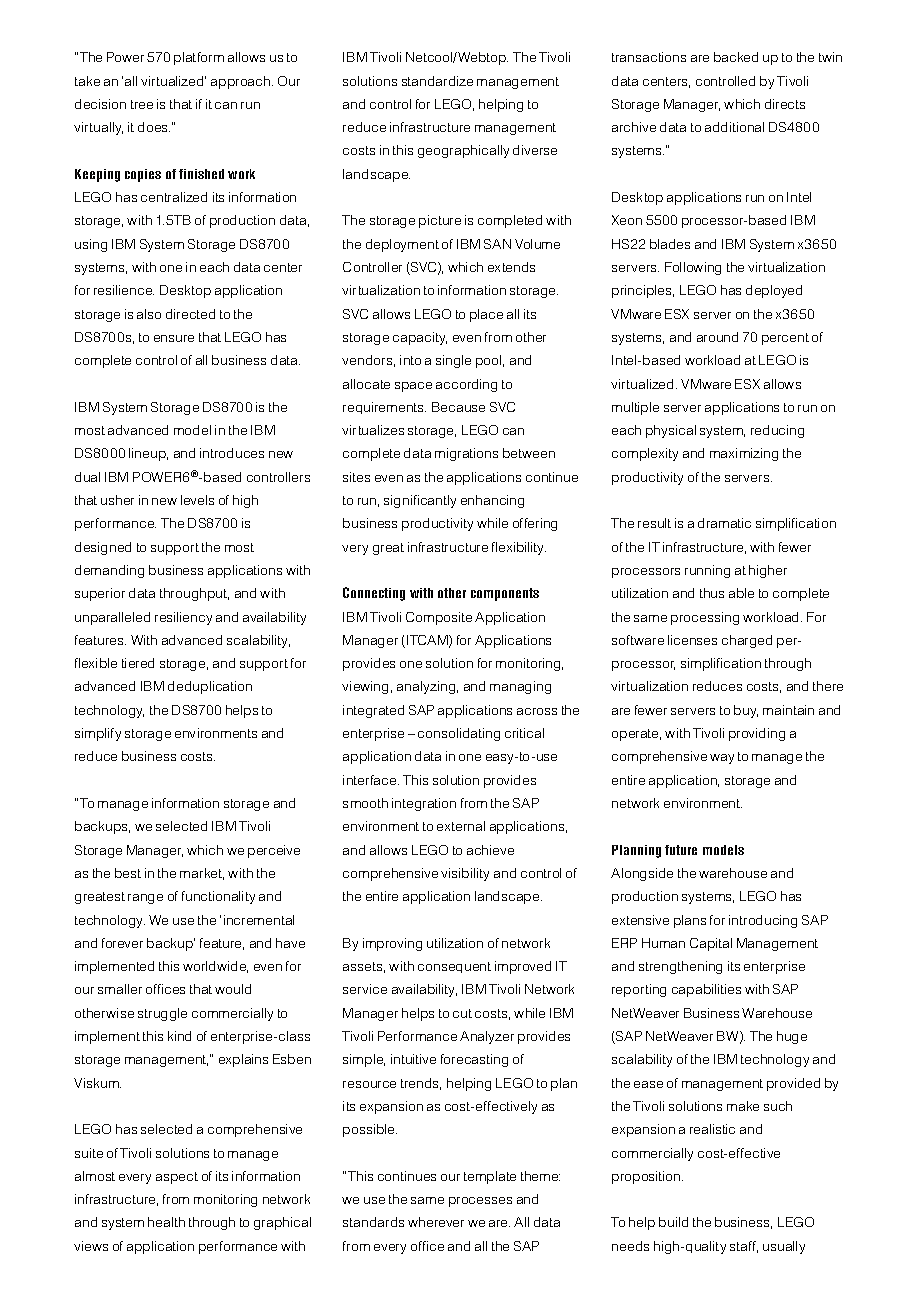  Describe the element at coordinates (763, 921) in the page. I see `introducing` at that location.
